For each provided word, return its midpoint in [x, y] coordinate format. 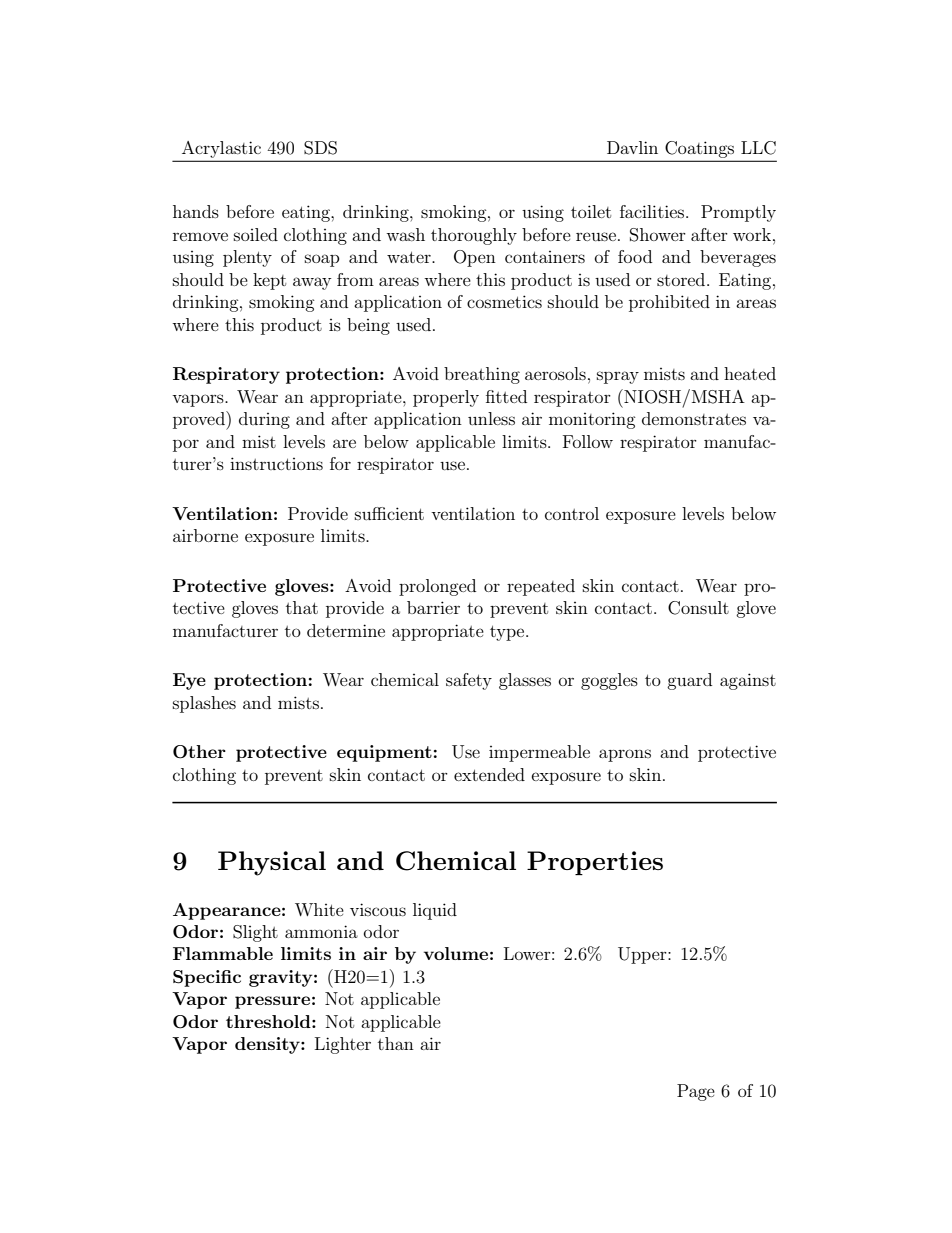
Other [199, 752]
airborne [205, 535]
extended [489, 774]
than [396, 1043]
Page [696, 1092]
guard [689, 681]
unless [491, 418]
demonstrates [694, 418]
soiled [256, 234]
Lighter [343, 1045]
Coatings [699, 149]
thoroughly [474, 236]
